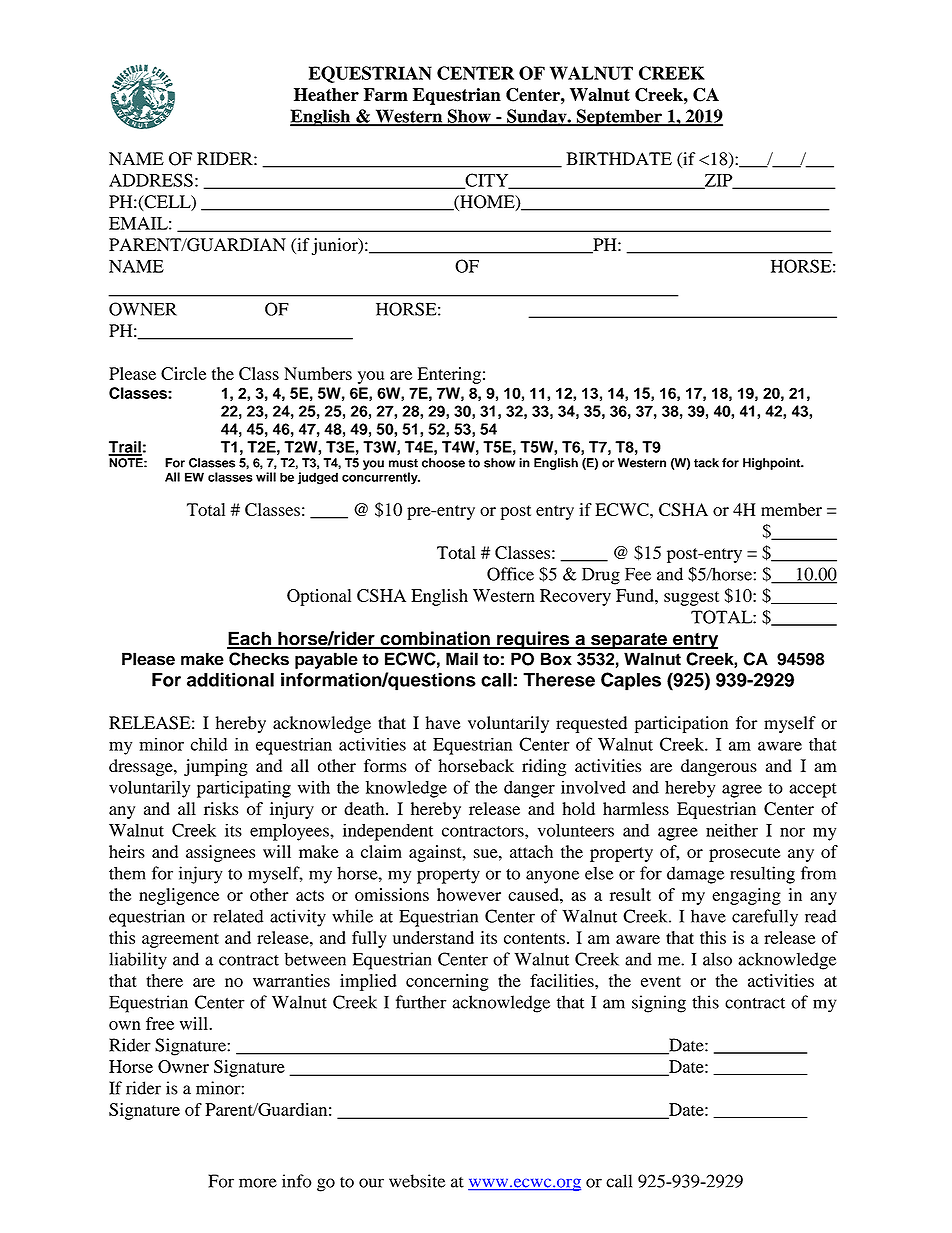 This screenshot has height=1233, width=952. What do you see at coordinates (443, 463) in the screenshot?
I see `choose` at bounding box center [443, 463].
